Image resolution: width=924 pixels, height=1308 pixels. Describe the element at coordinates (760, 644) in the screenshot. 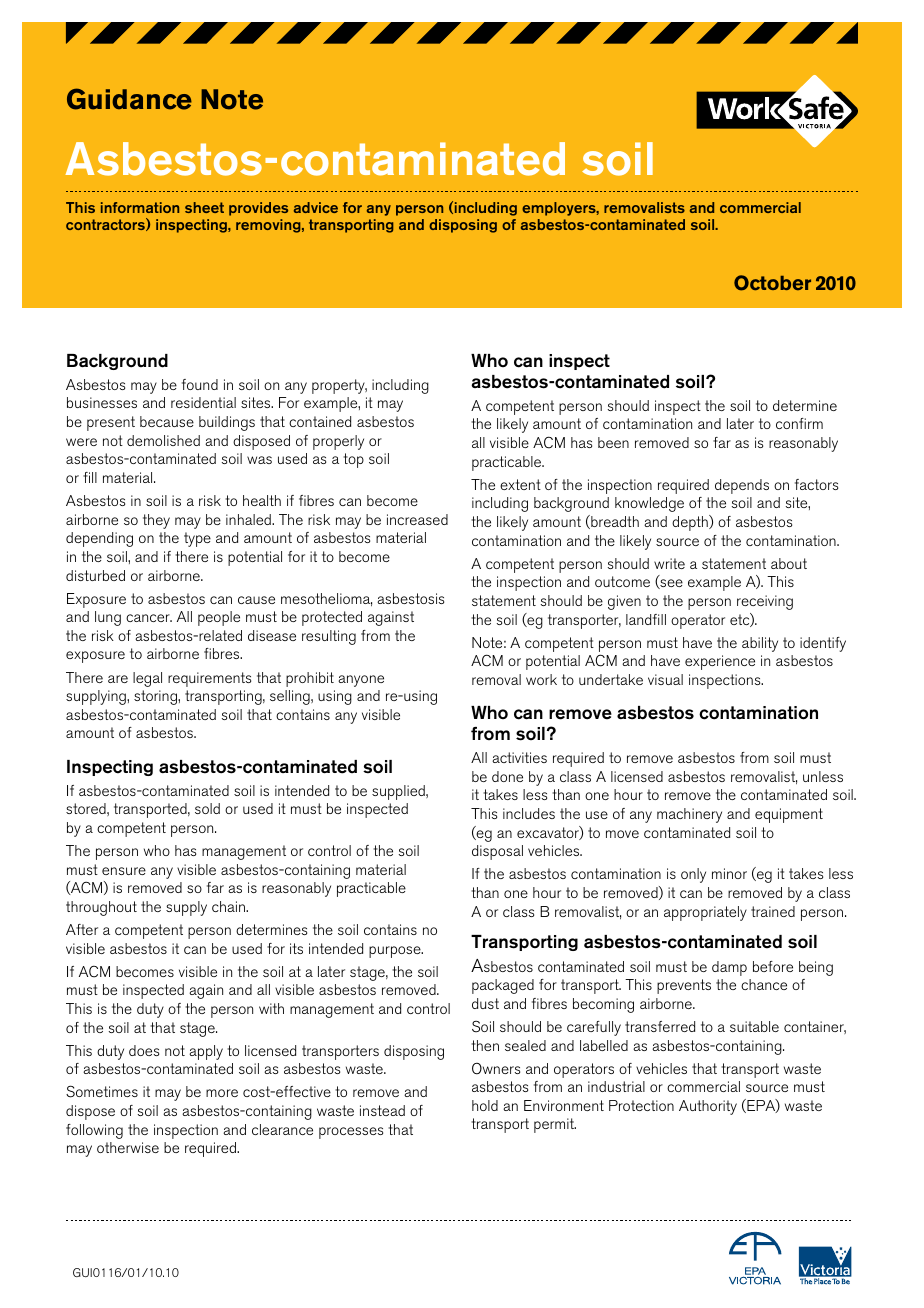

I see `ability` at that location.
